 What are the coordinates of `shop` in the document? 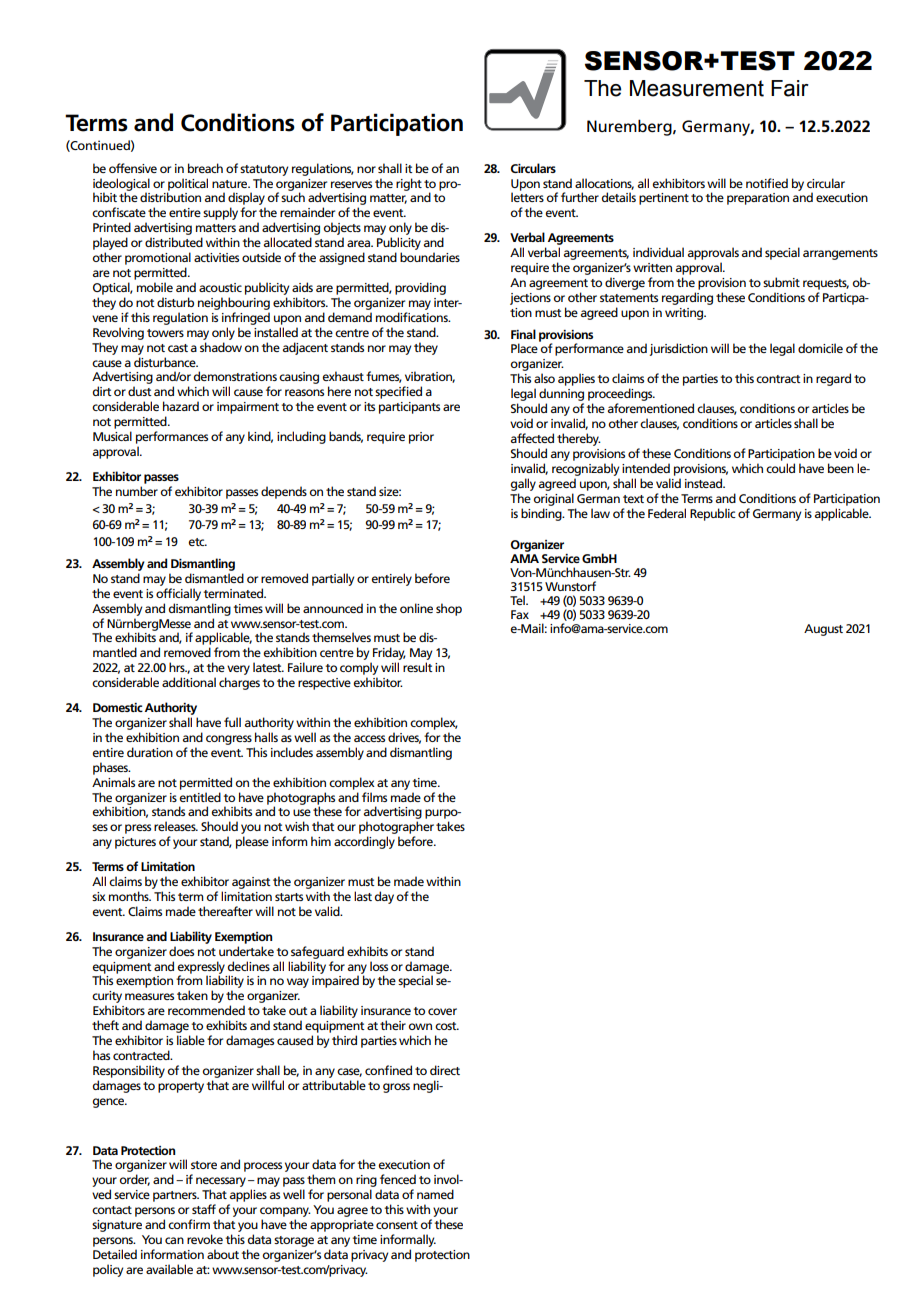 It's located at (449, 609).
